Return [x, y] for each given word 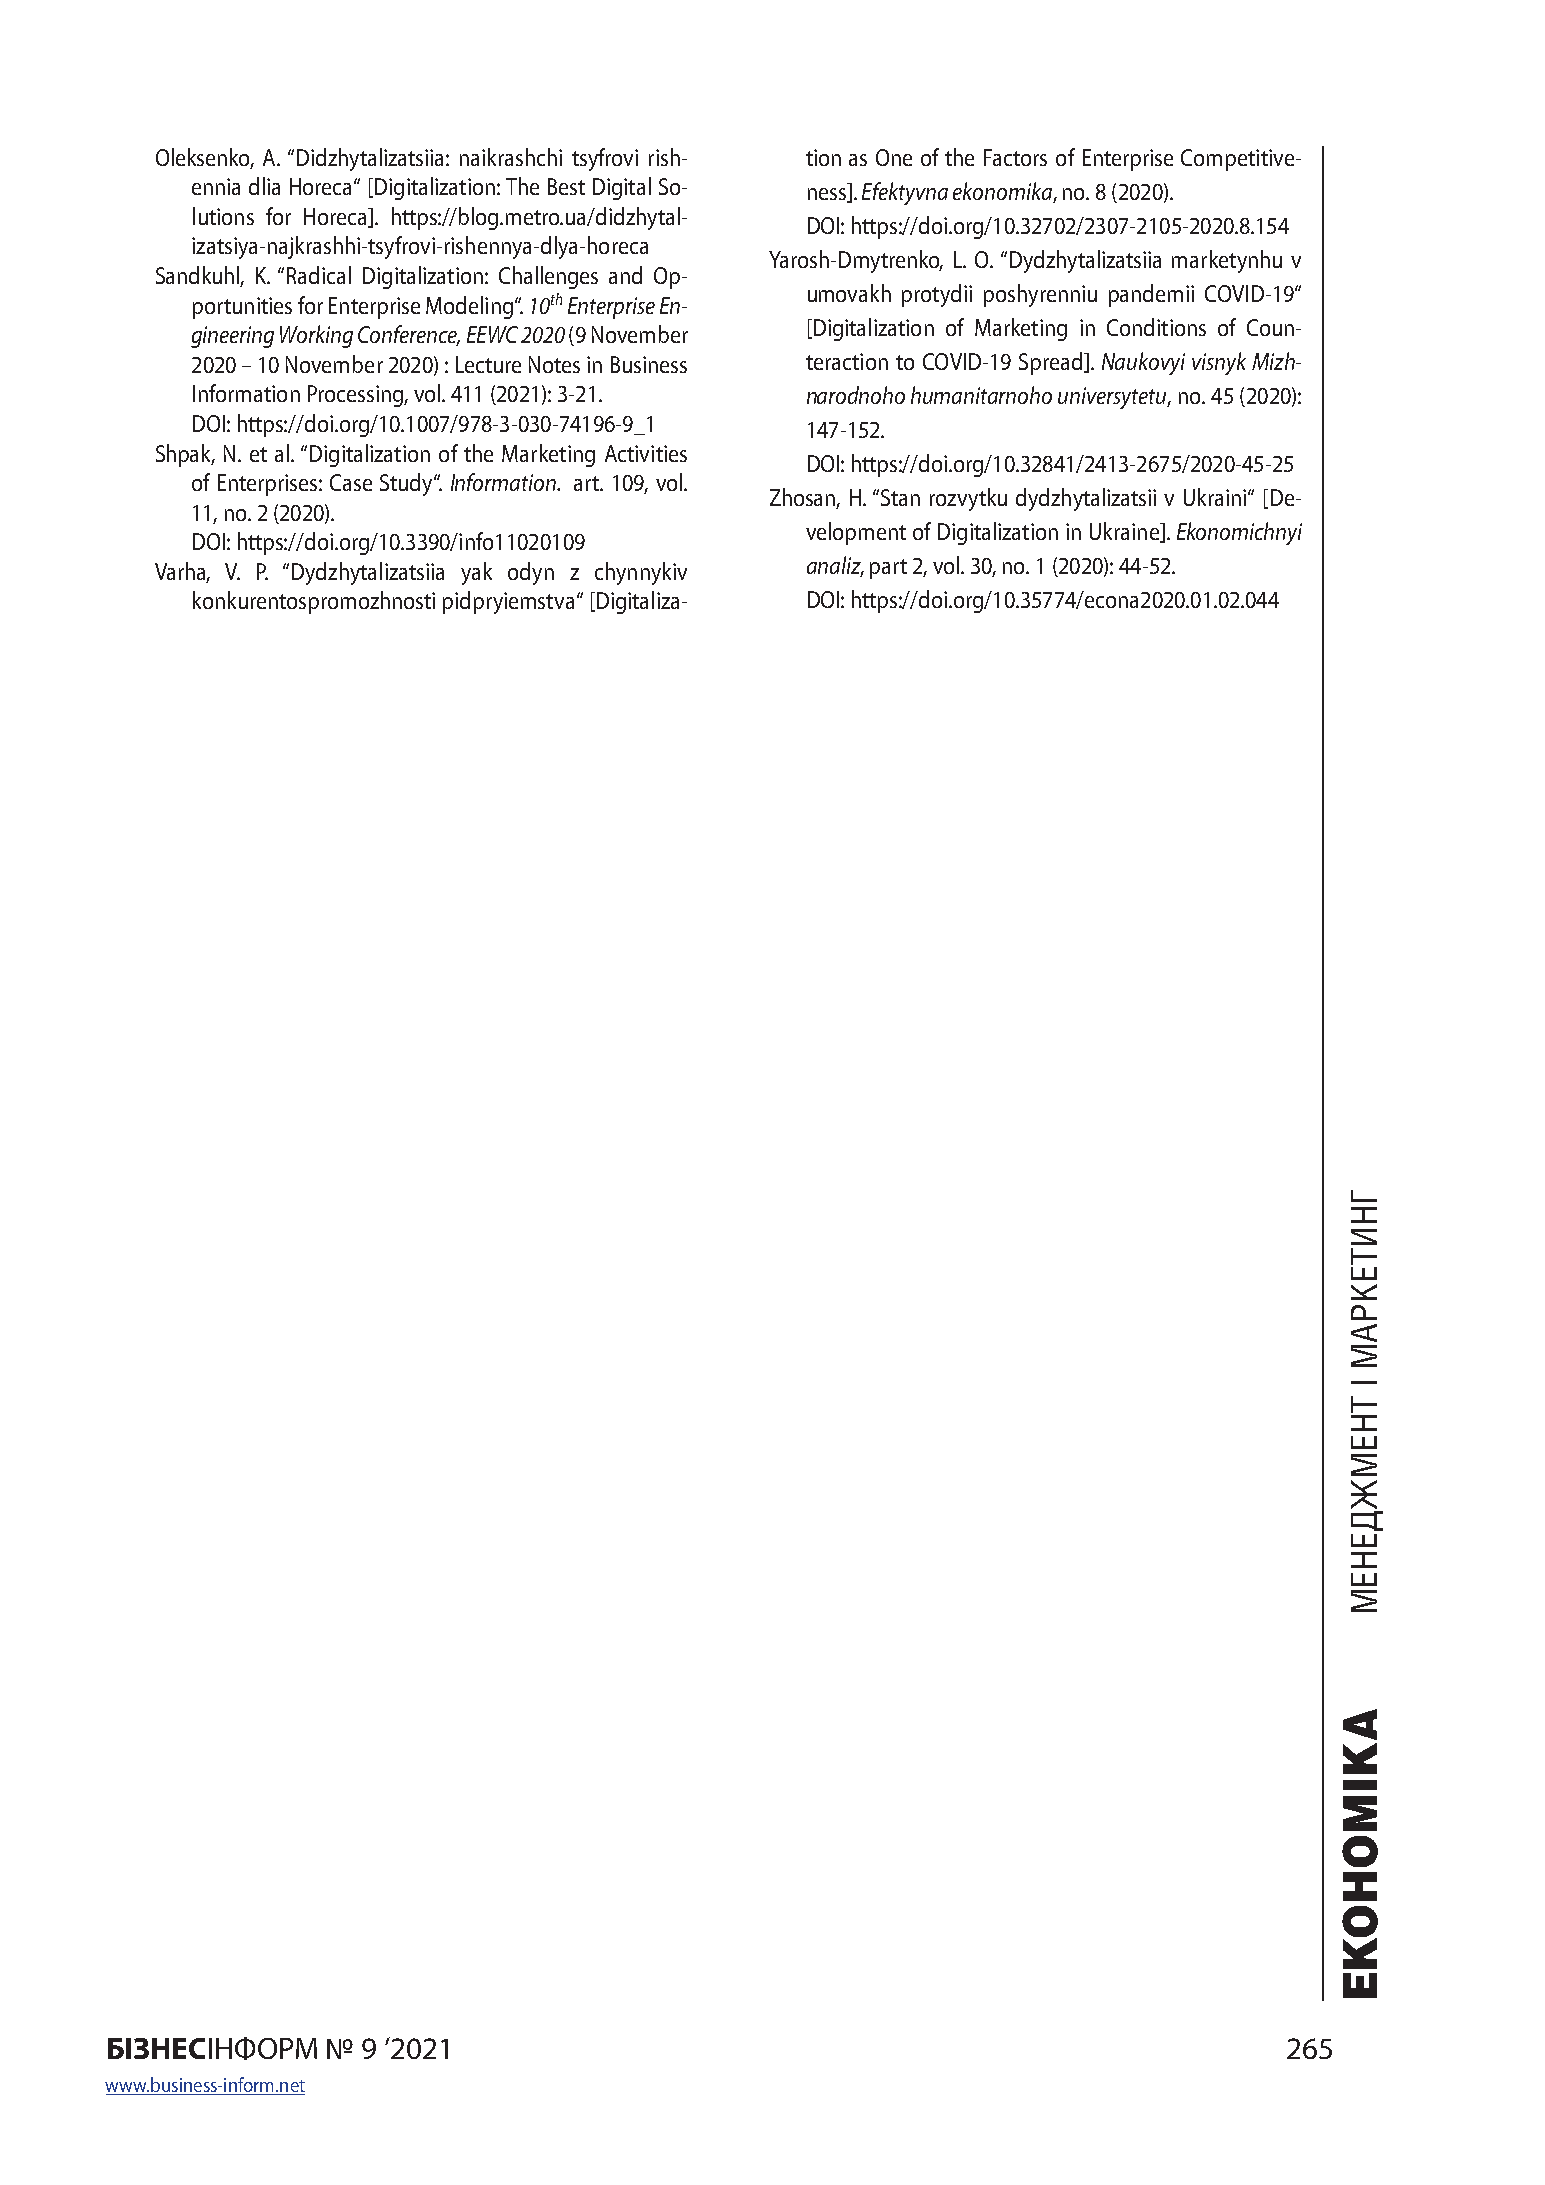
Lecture [488, 364]
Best [566, 186]
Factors [1015, 157]
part [888, 569]
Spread [1052, 363]
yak [476, 573]
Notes [554, 364]
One [894, 157]
